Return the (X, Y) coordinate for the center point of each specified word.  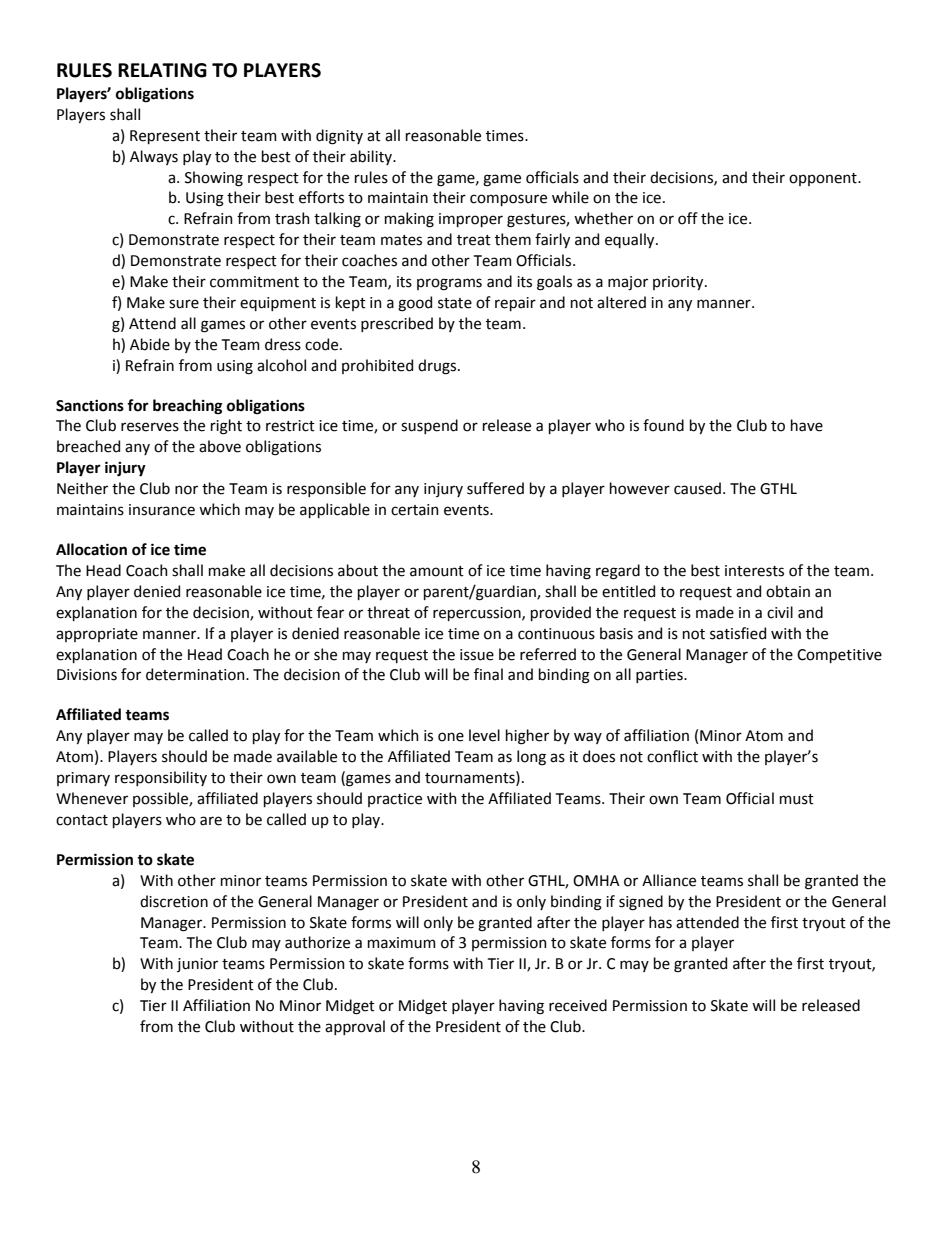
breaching (187, 407)
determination (196, 674)
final (488, 674)
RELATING (162, 70)
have (807, 425)
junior (197, 965)
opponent (824, 179)
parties (660, 676)
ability (372, 157)
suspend (429, 426)
